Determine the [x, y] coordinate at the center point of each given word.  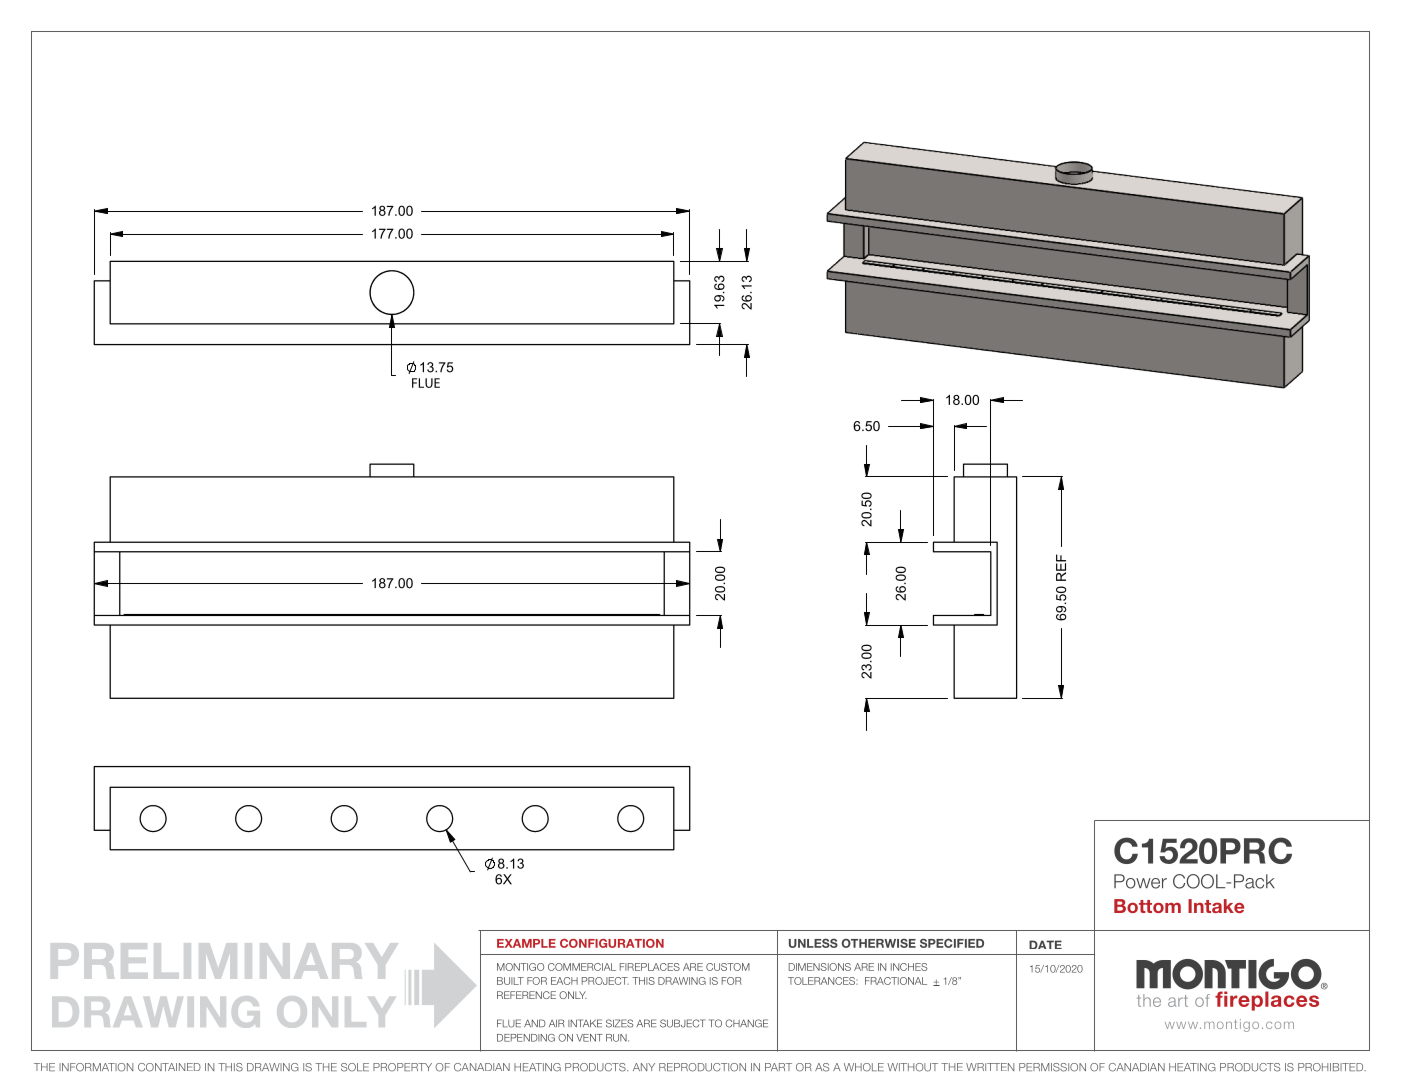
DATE [1045, 944]
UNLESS [813, 943]
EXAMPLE [526, 943]
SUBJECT [682, 1023]
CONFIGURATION [612, 943]
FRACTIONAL [896, 981]
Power [1140, 881]
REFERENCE [526, 995]
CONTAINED [169, 1067]
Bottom [1147, 906]
